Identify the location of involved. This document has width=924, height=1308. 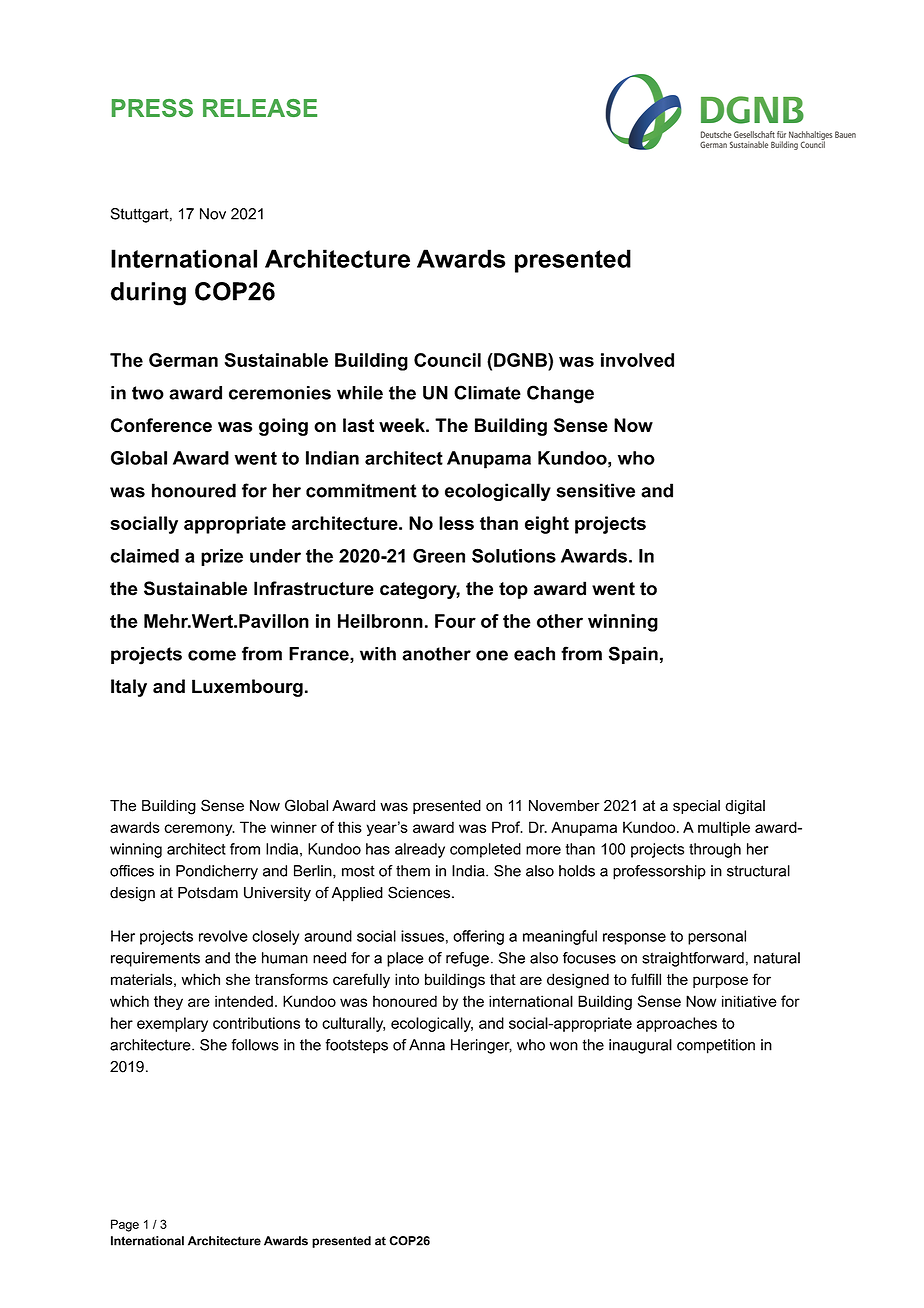
(637, 360).
